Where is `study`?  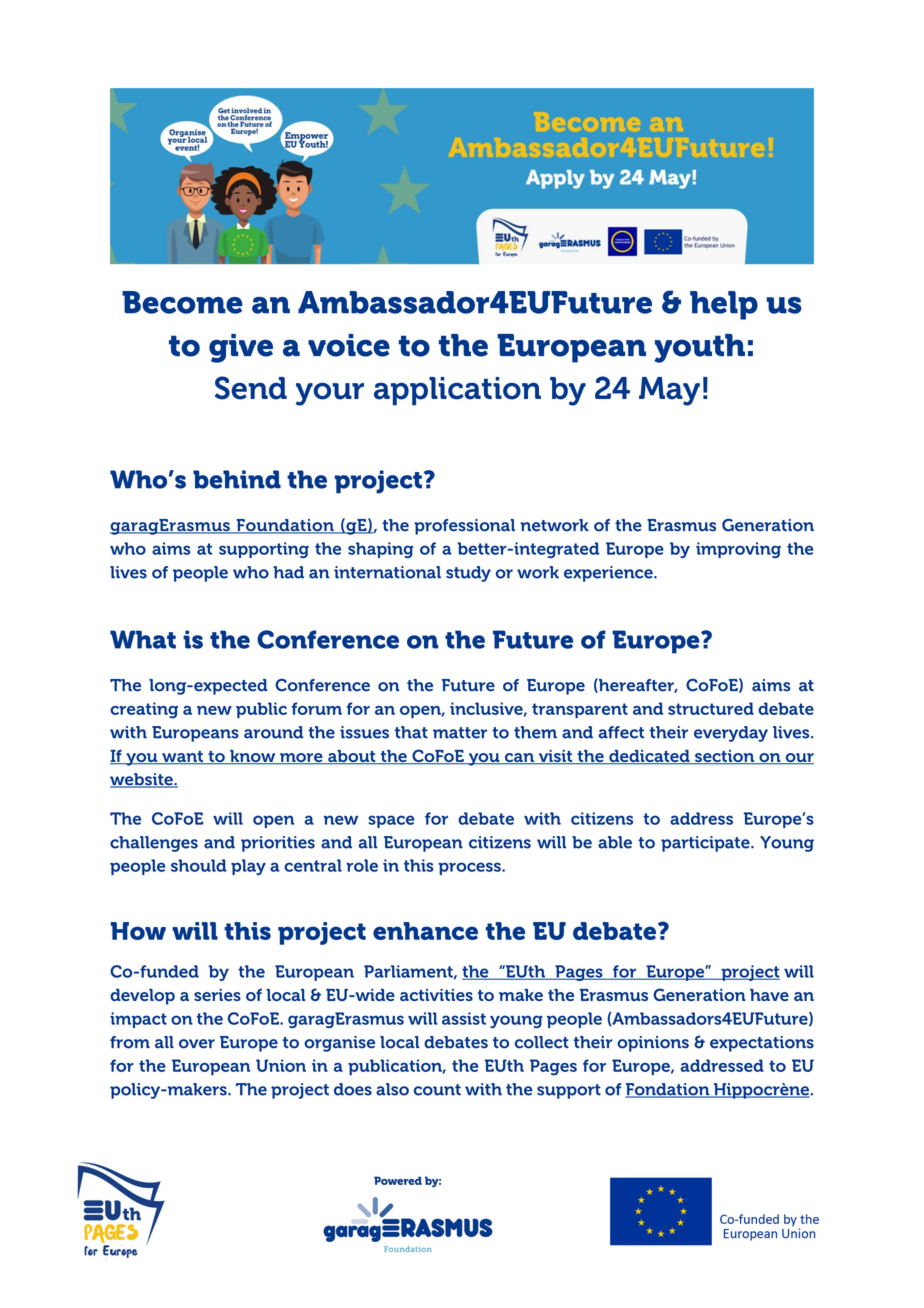
study is located at coordinates (468, 574).
